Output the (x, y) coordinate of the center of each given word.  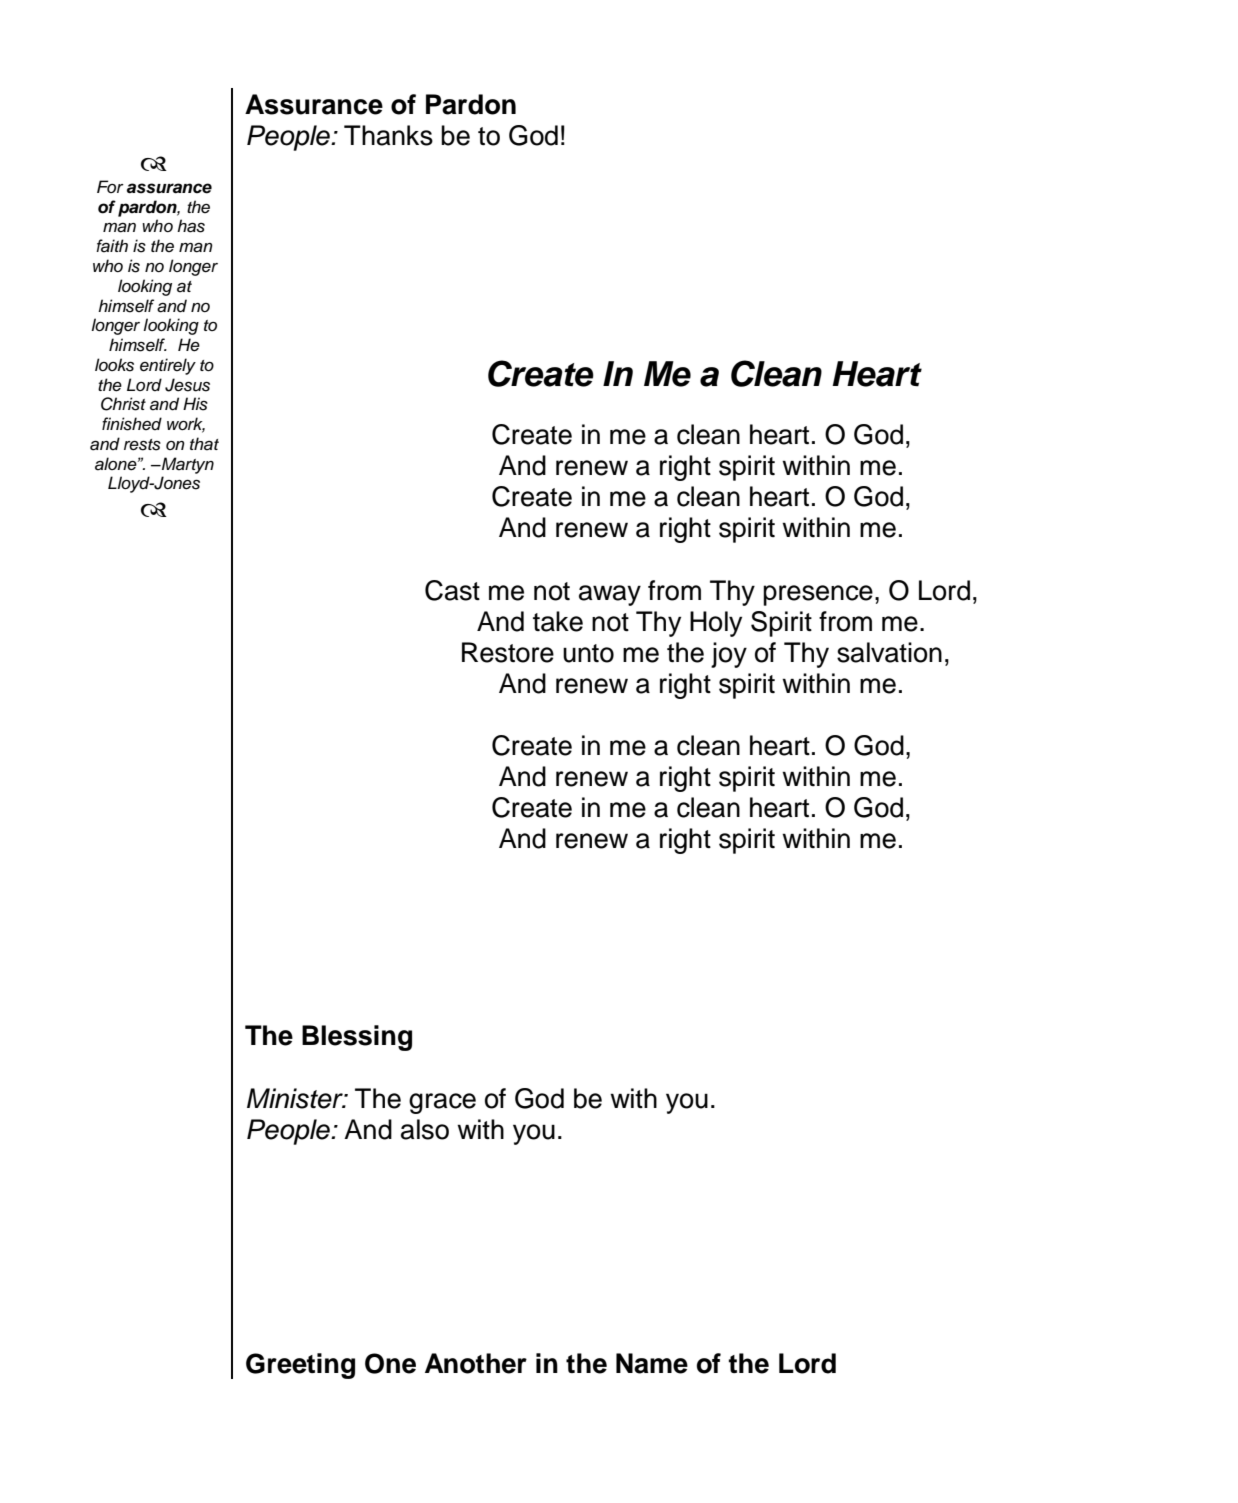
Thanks (388, 135)
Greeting (300, 1366)
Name (652, 1363)
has (191, 226)
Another (476, 1363)
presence (818, 595)
